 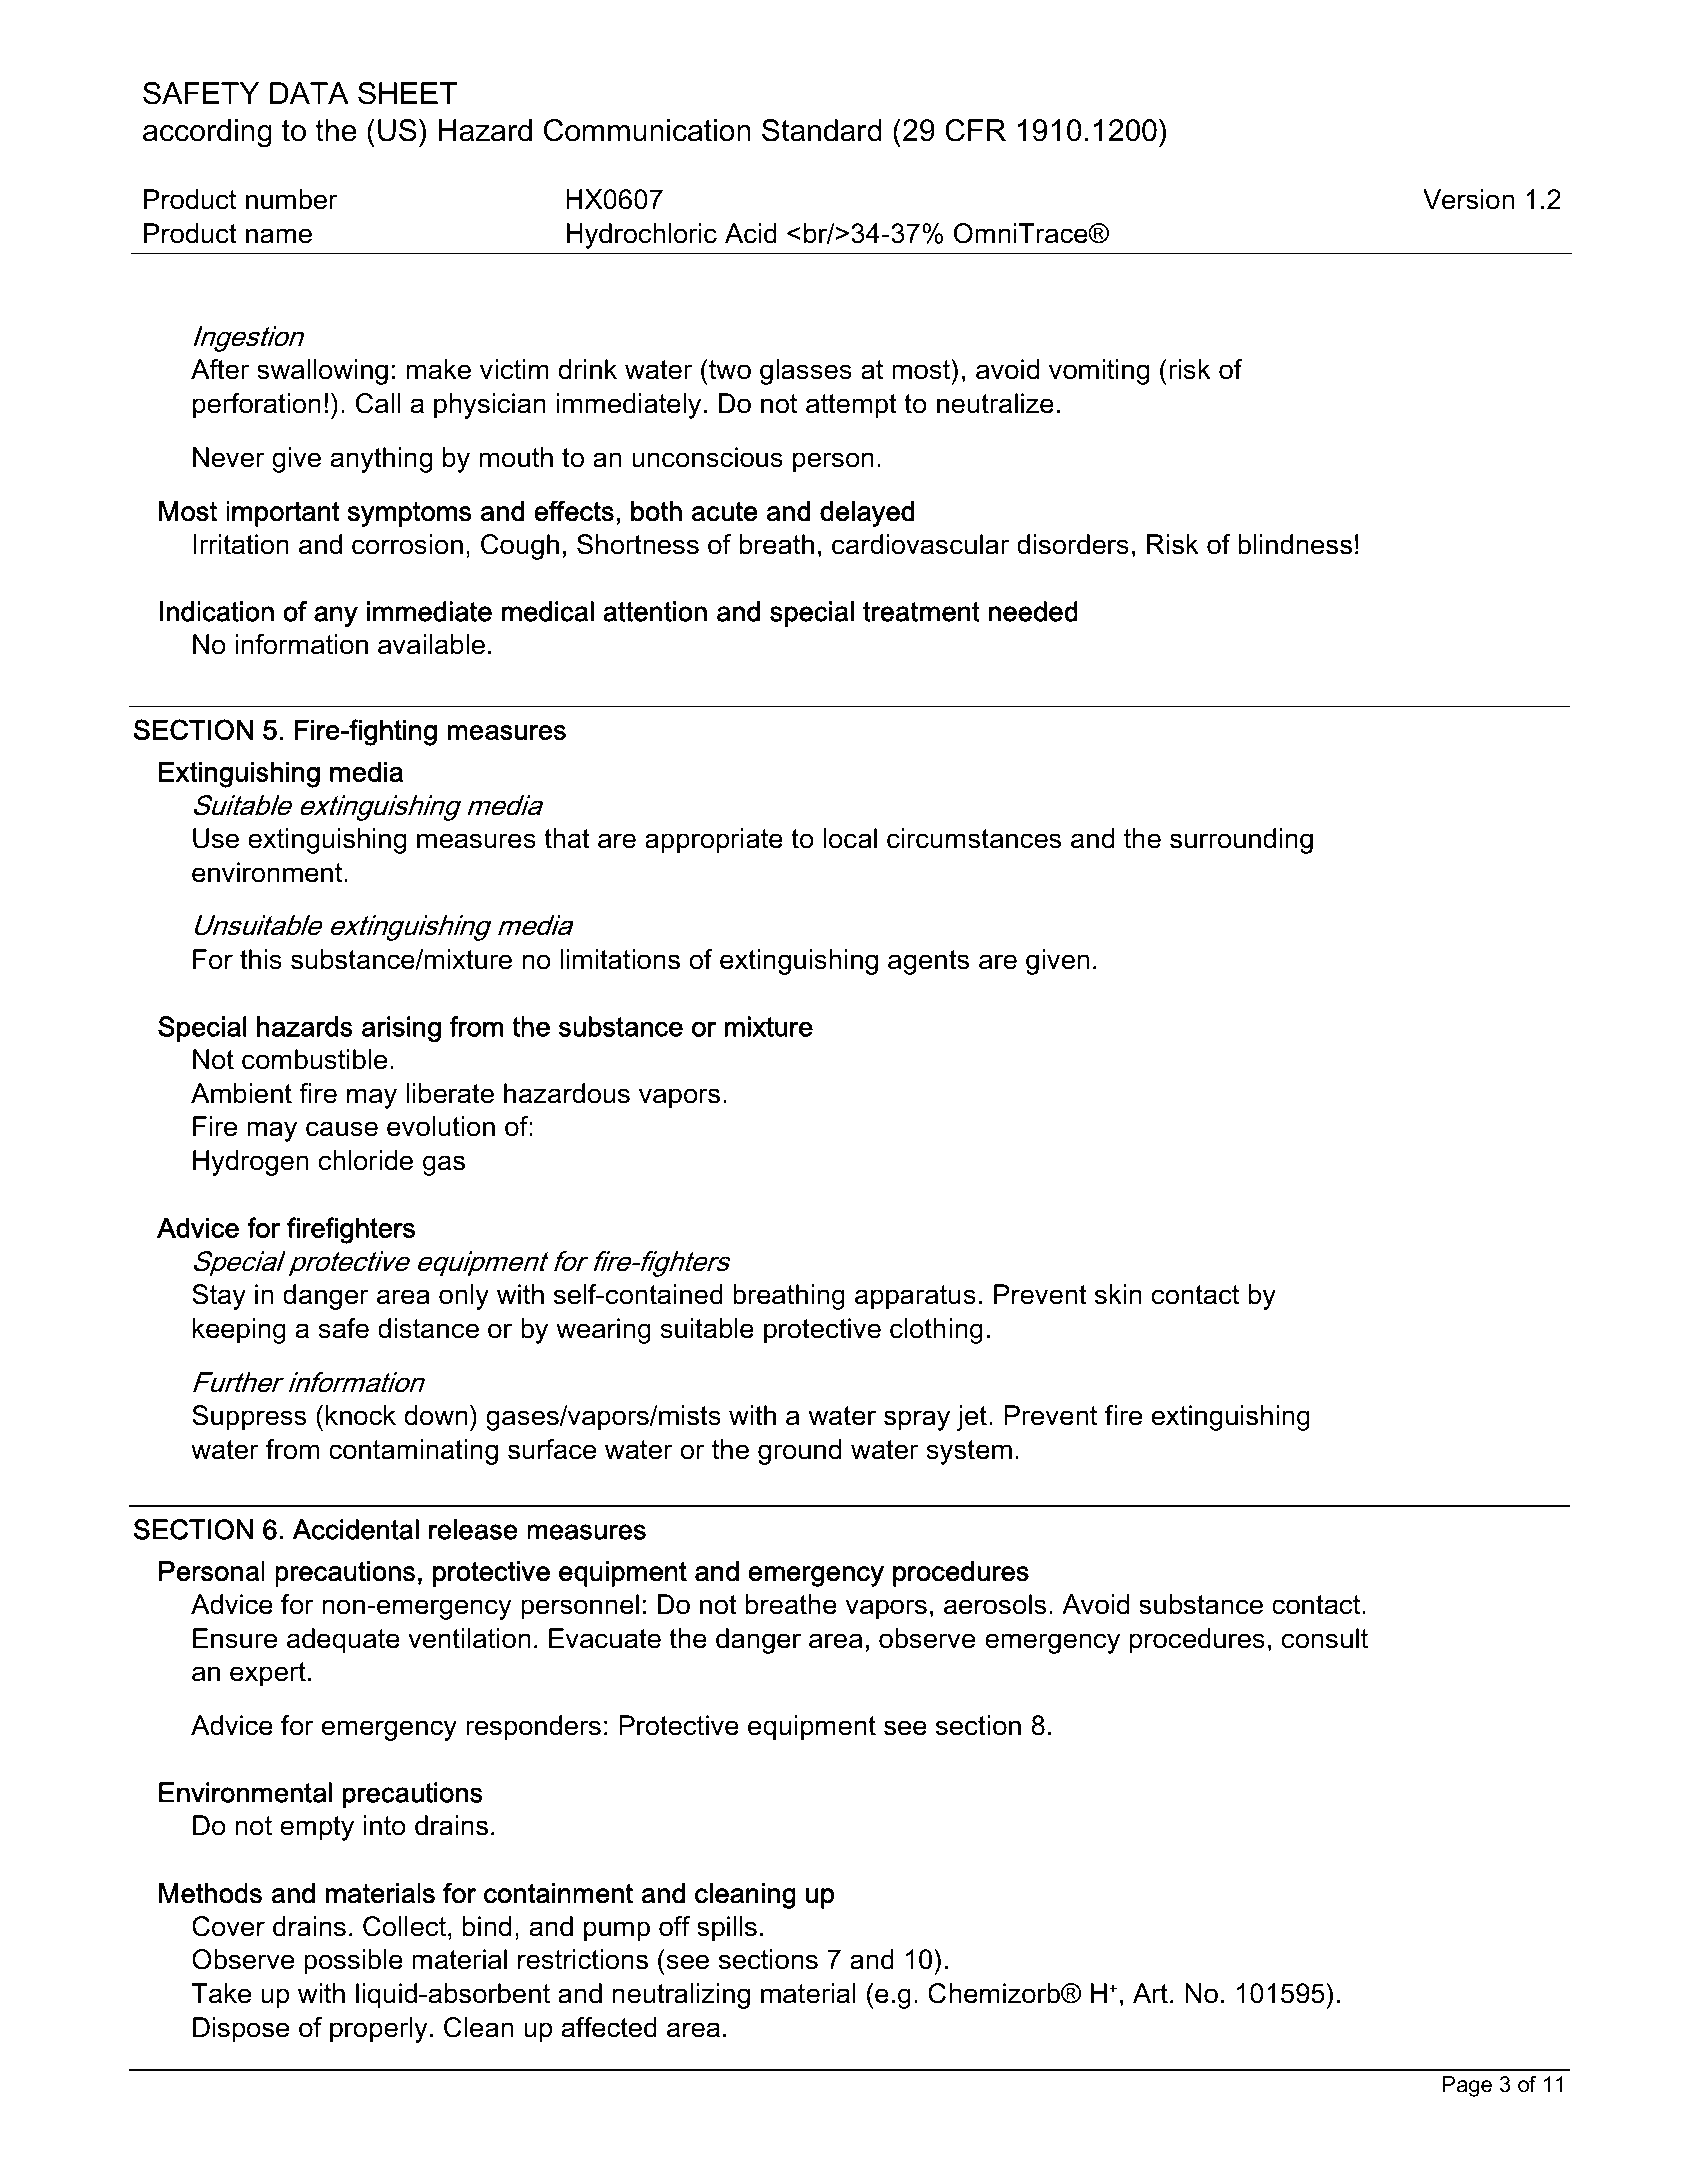 I want to click on properly, so click(x=379, y=2030).
